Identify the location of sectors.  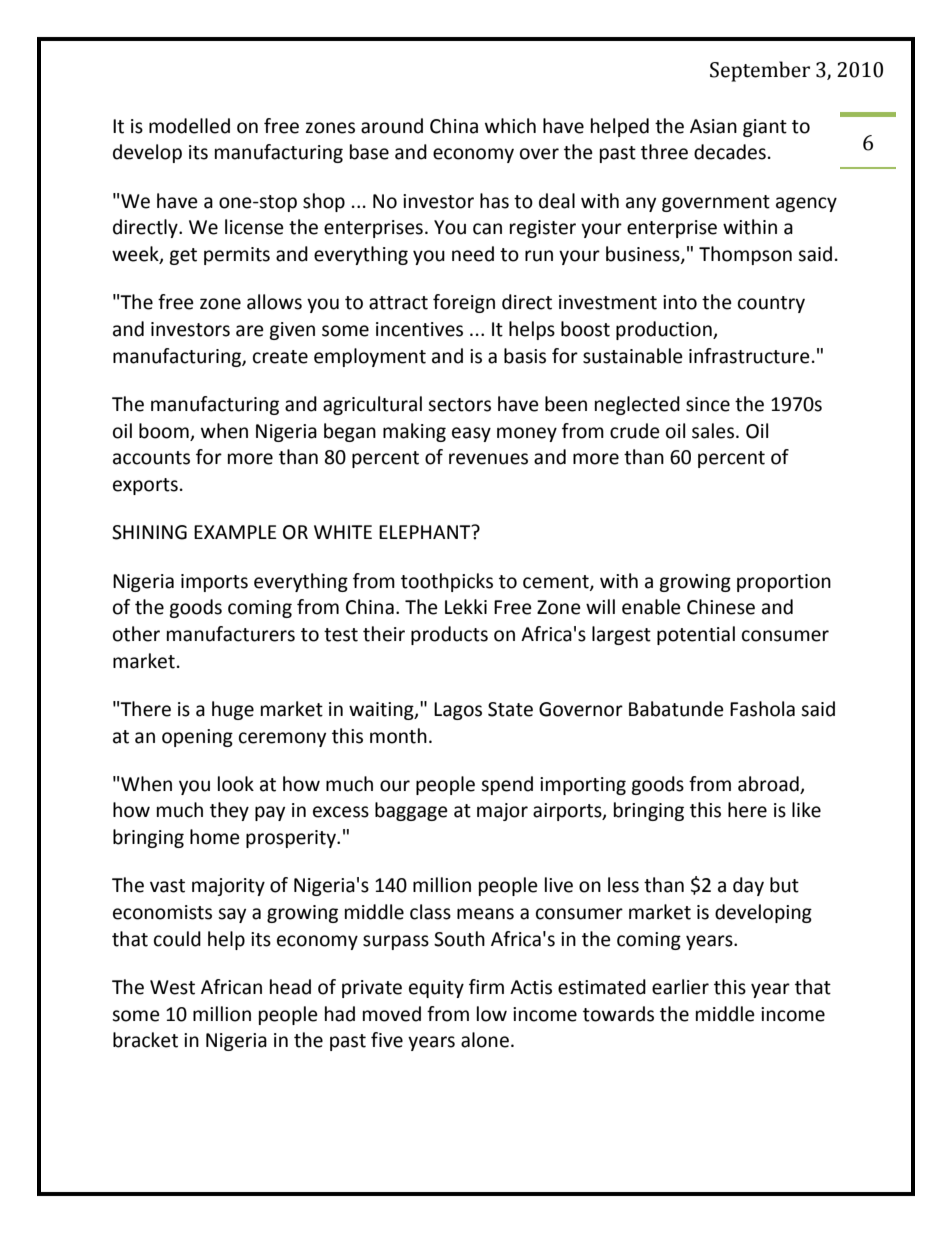
(459, 405).
